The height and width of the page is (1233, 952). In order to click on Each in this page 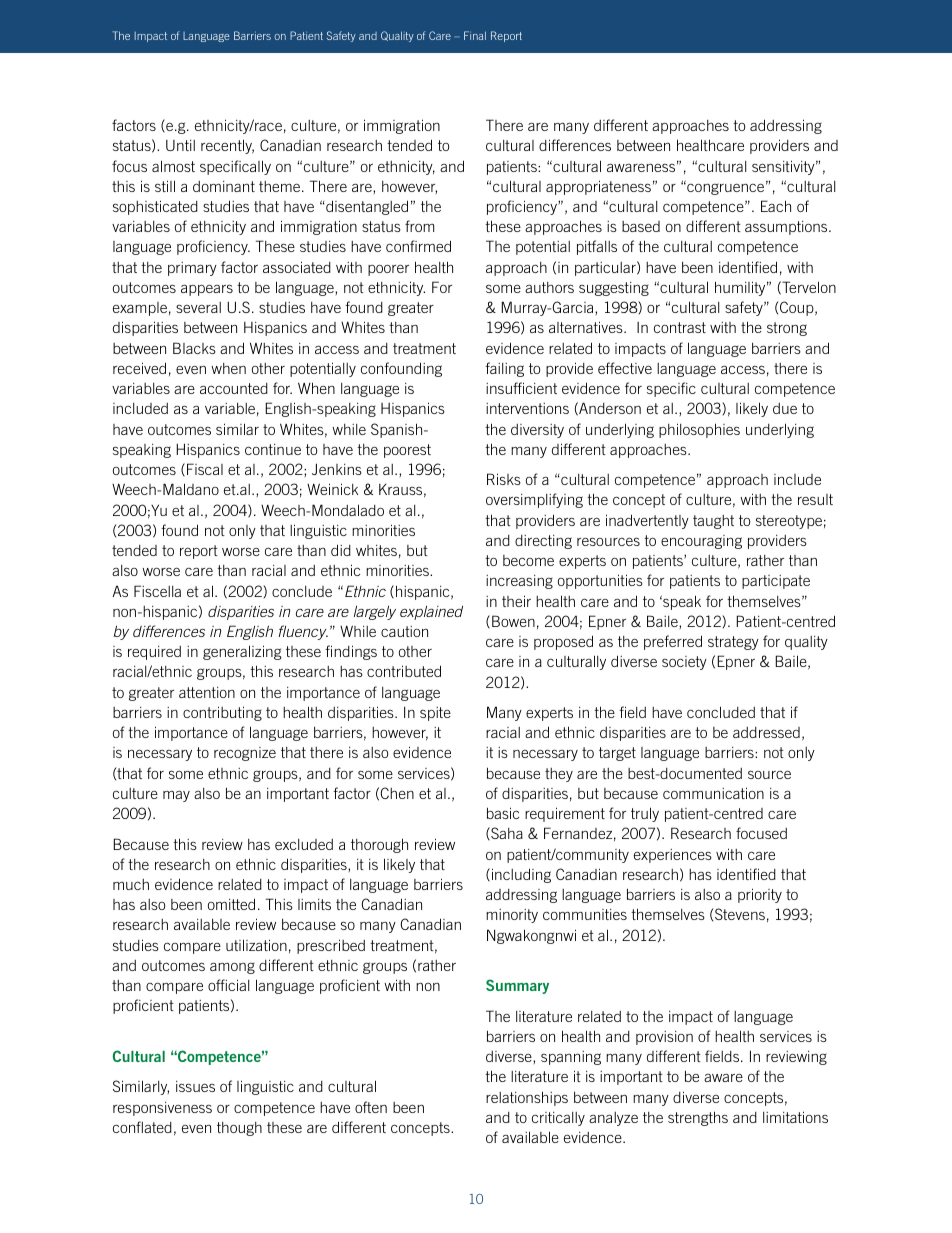, I will do `click(776, 206)`.
